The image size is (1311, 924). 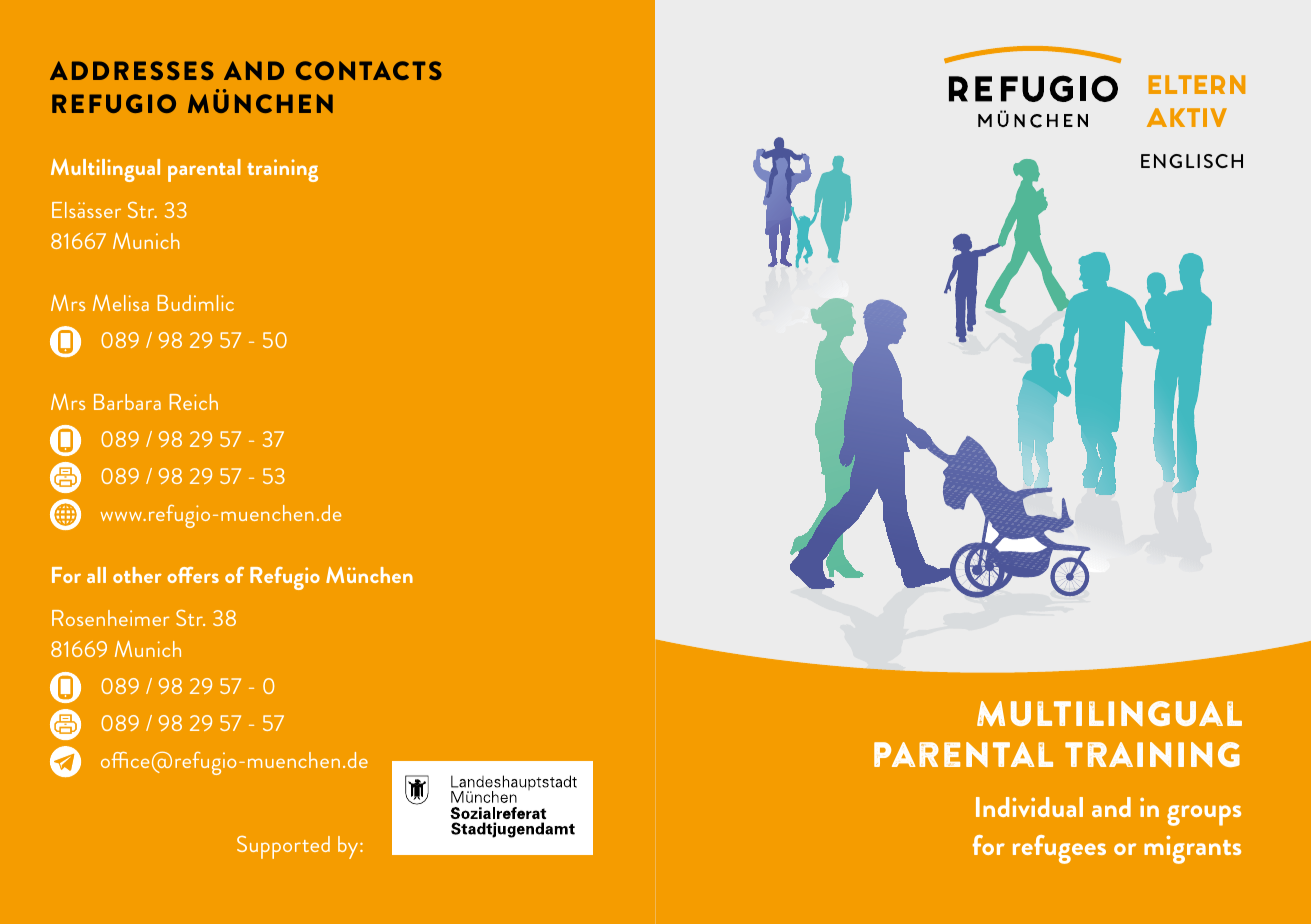 What do you see at coordinates (127, 402) in the document?
I see `Barbara` at bounding box center [127, 402].
